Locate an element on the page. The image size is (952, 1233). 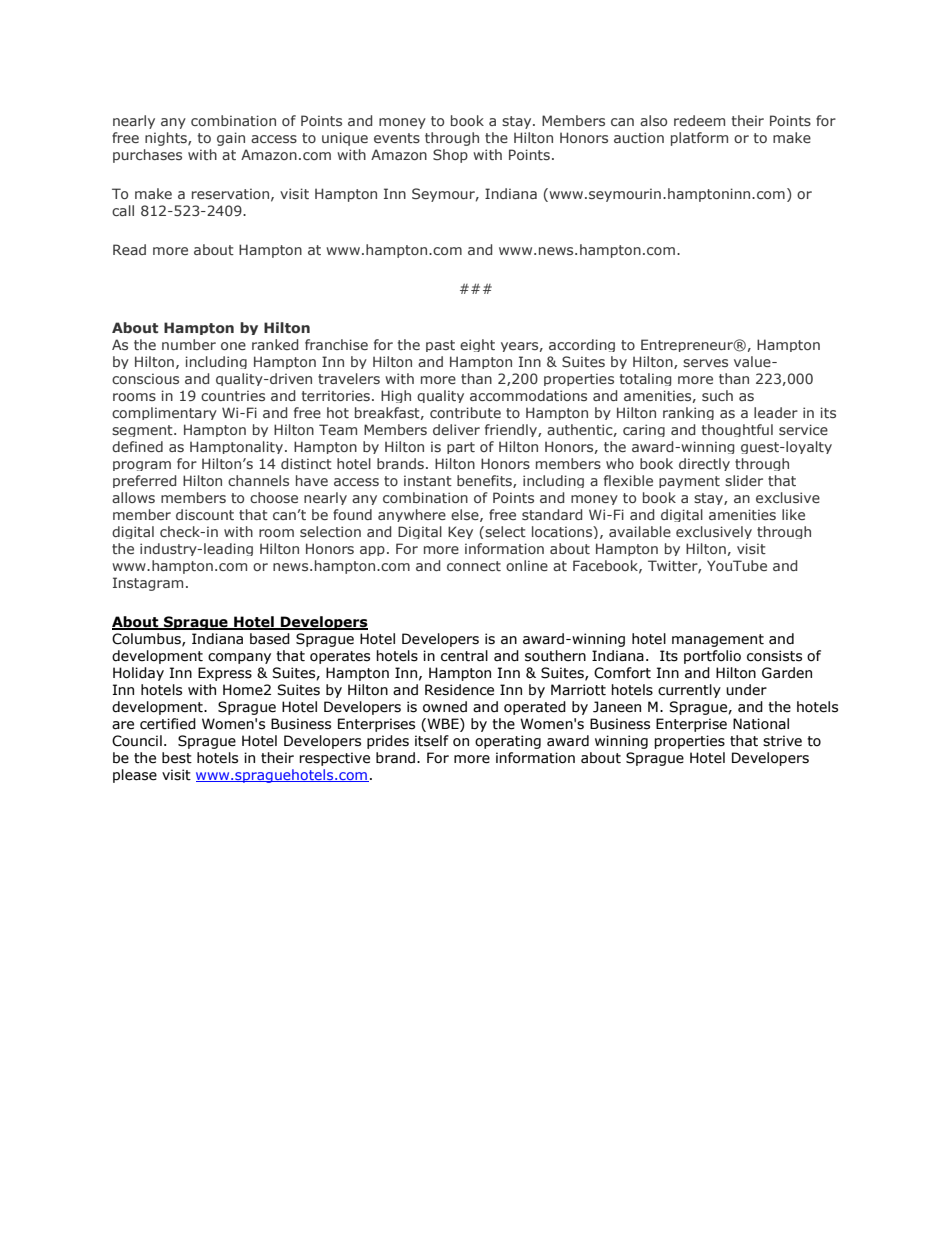
connect is located at coordinates (474, 566).
